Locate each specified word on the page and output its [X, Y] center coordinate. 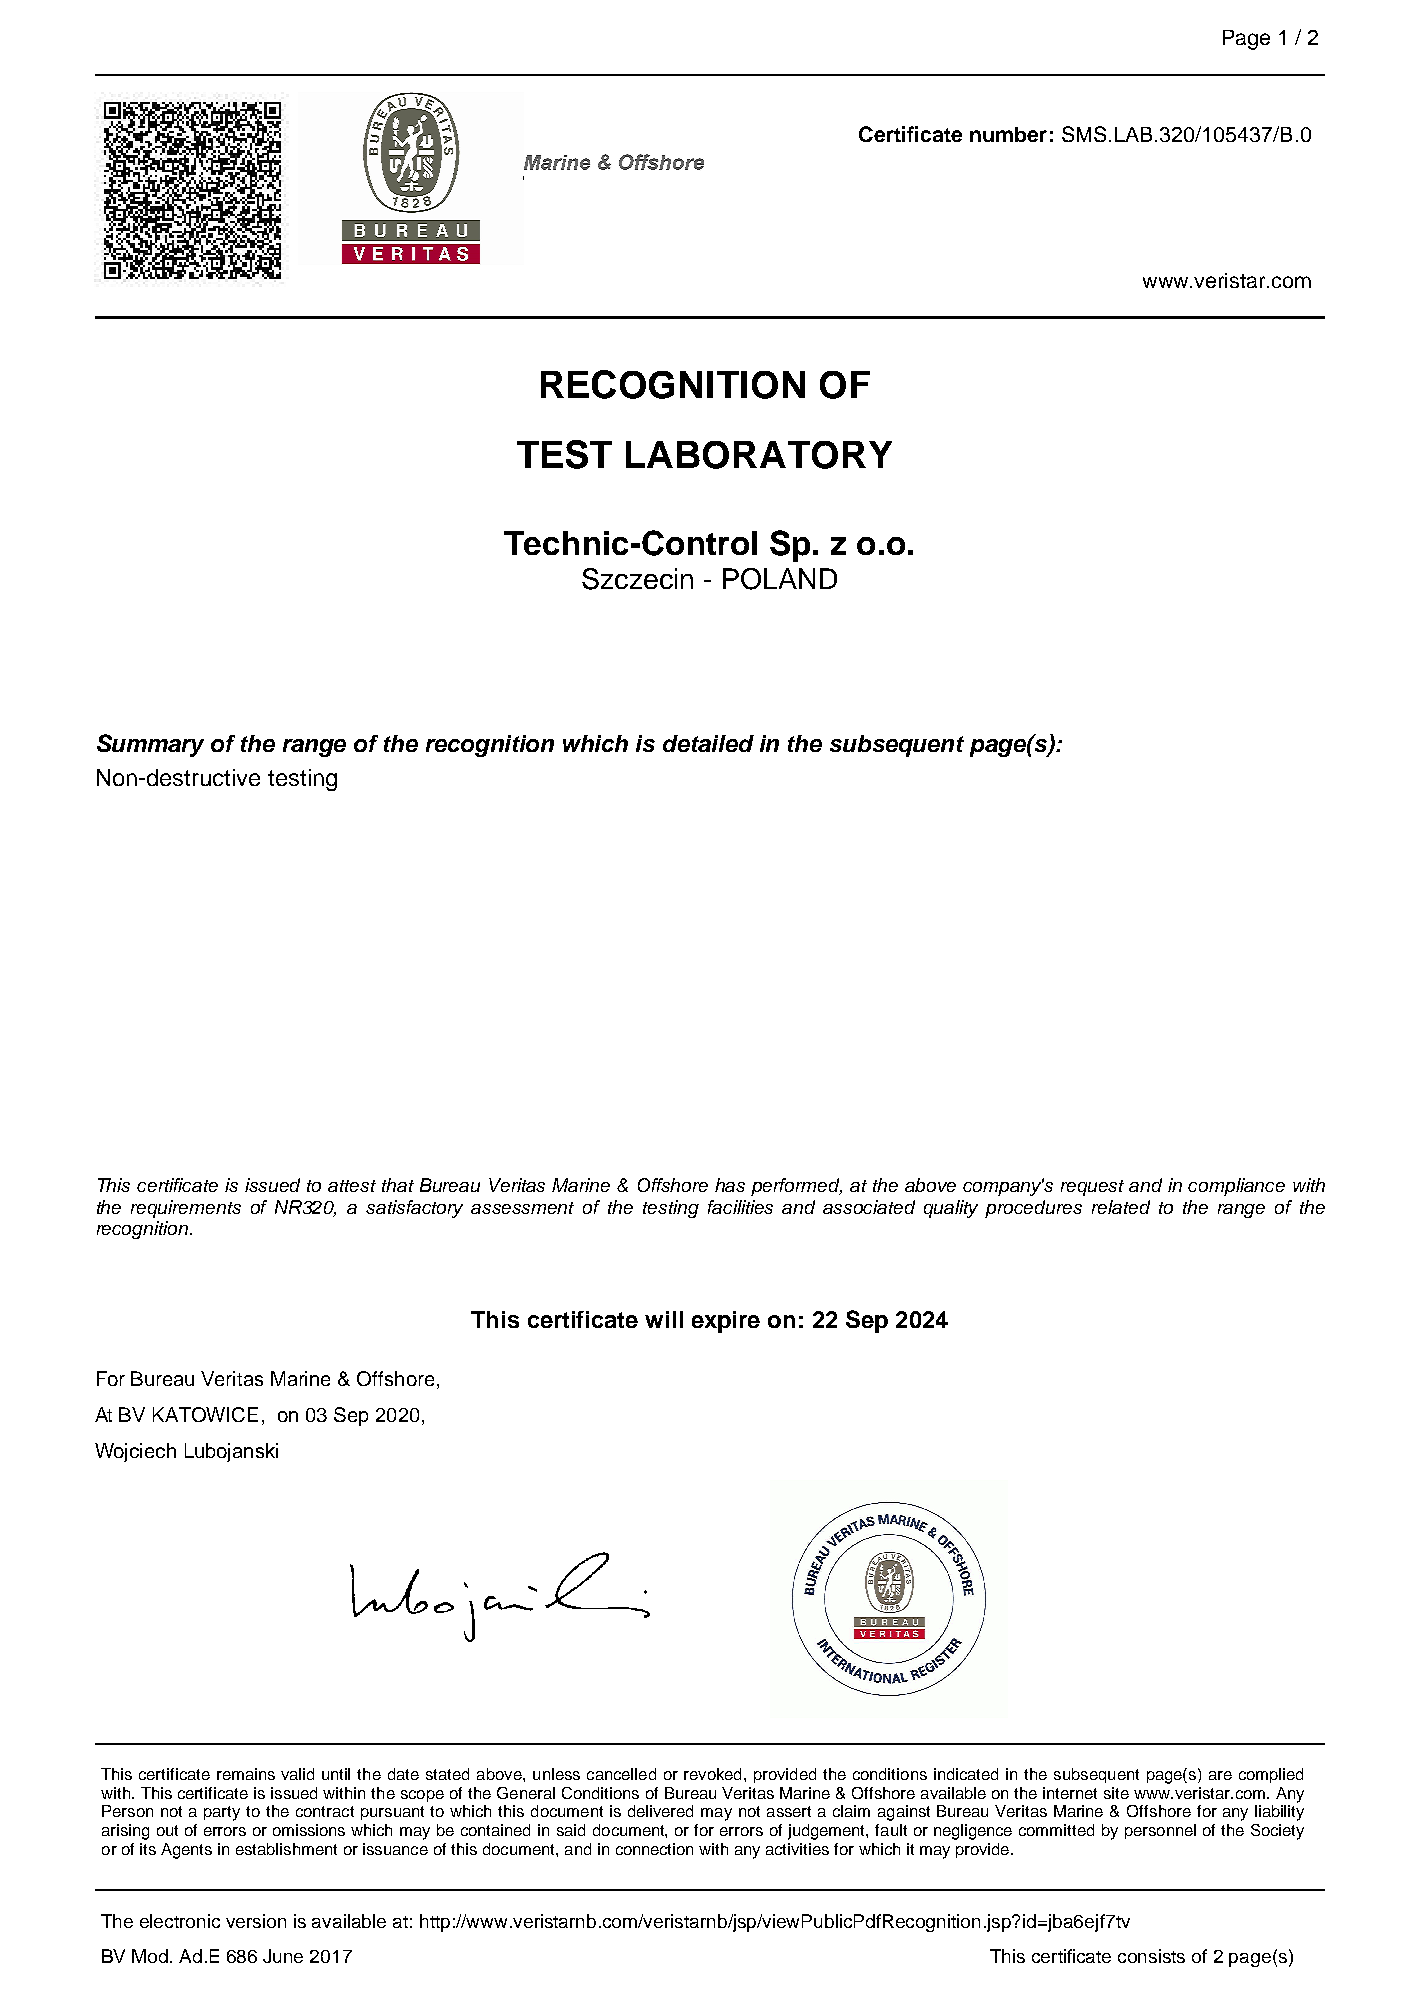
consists [1151, 1956]
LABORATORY [759, 455]
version [256, 1921]
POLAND [780, 579]
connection [654, 1849]
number [1008, 134]
